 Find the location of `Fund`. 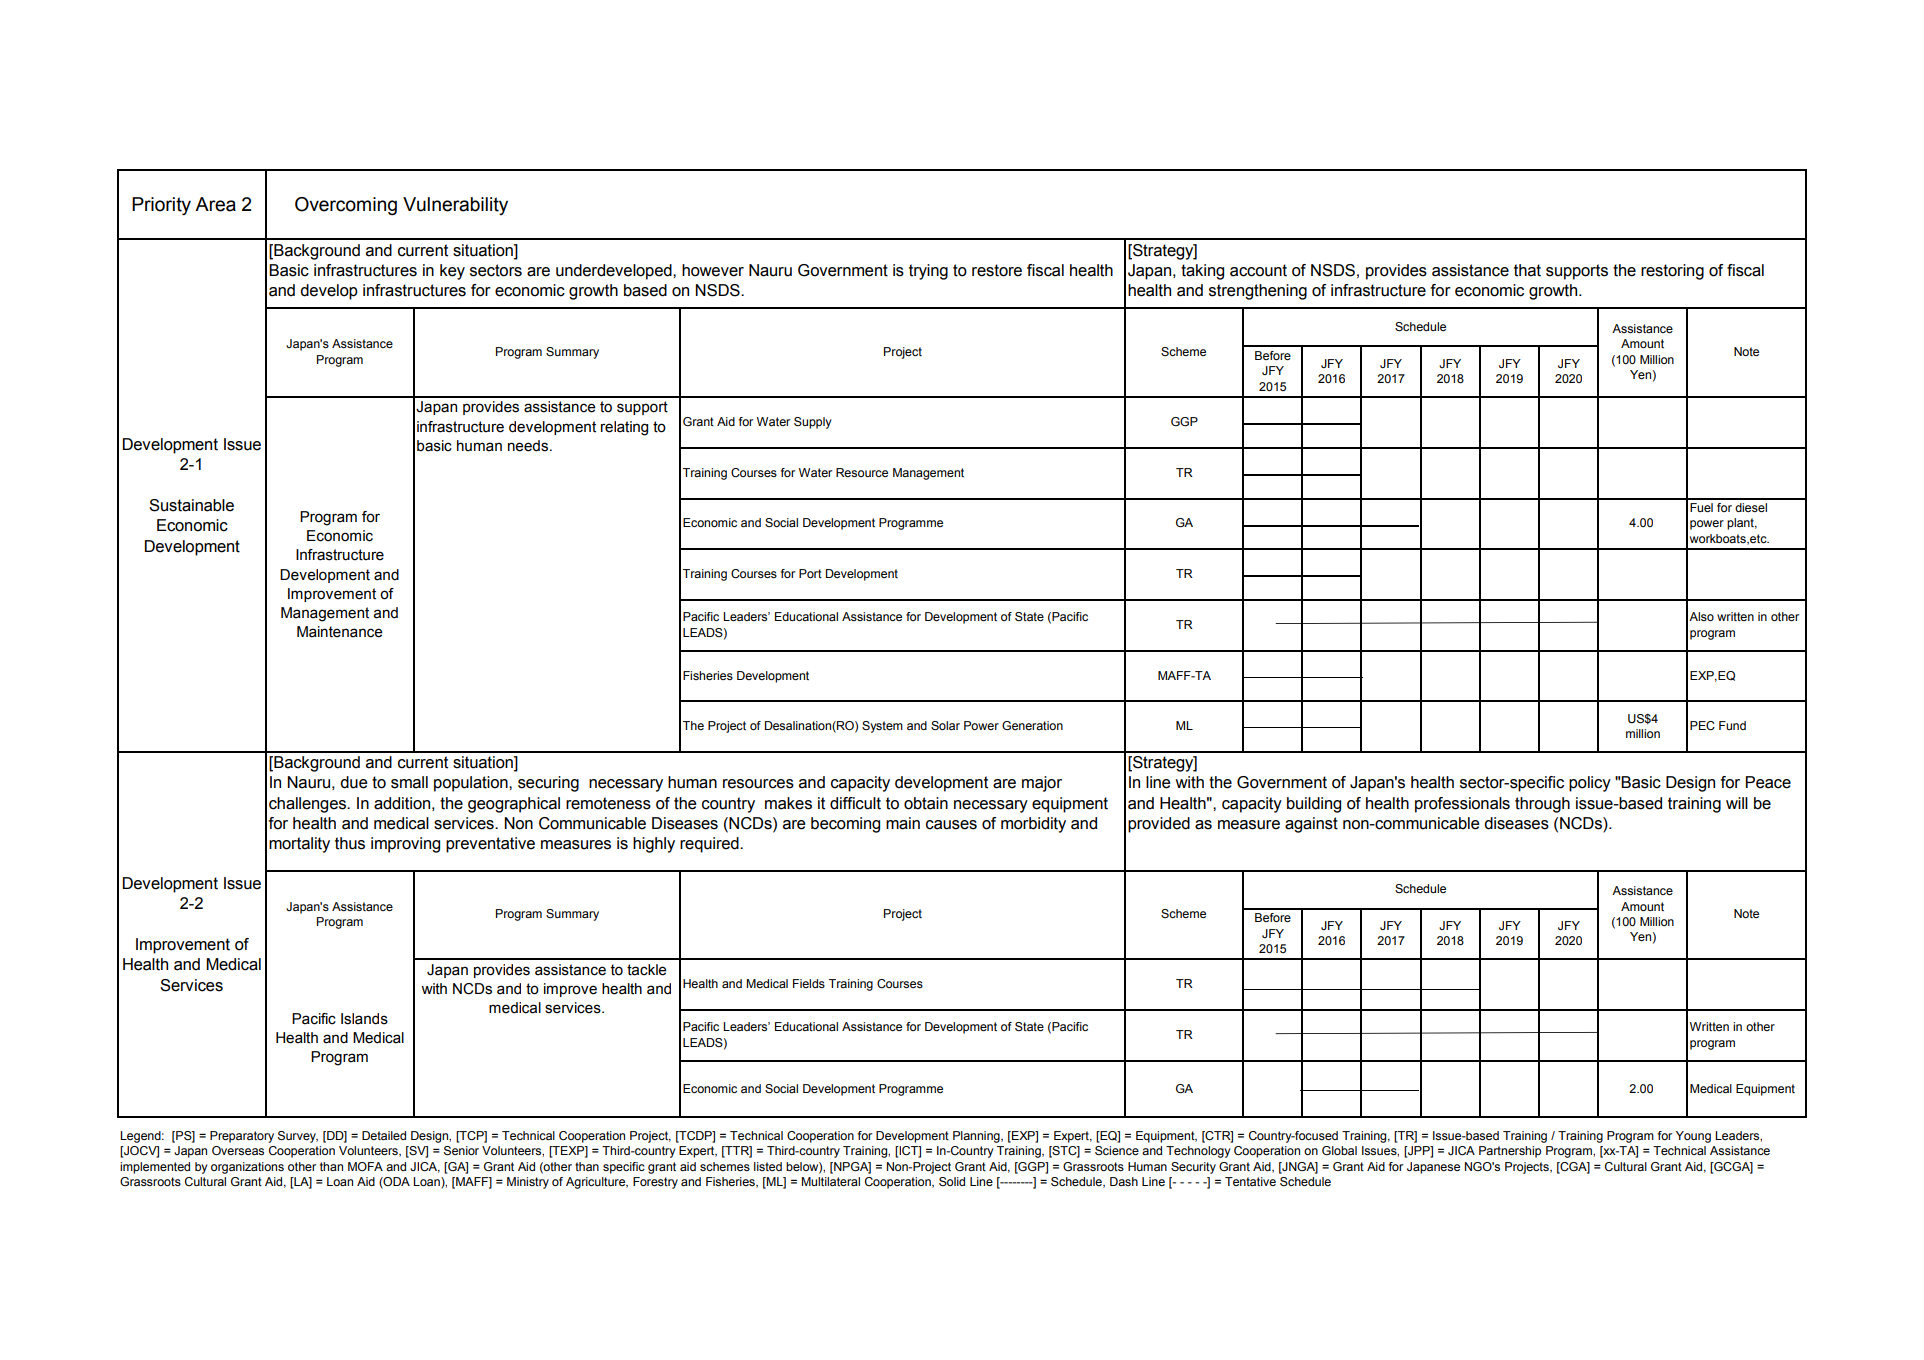

Fund is located at coordinates (1732, 725).
